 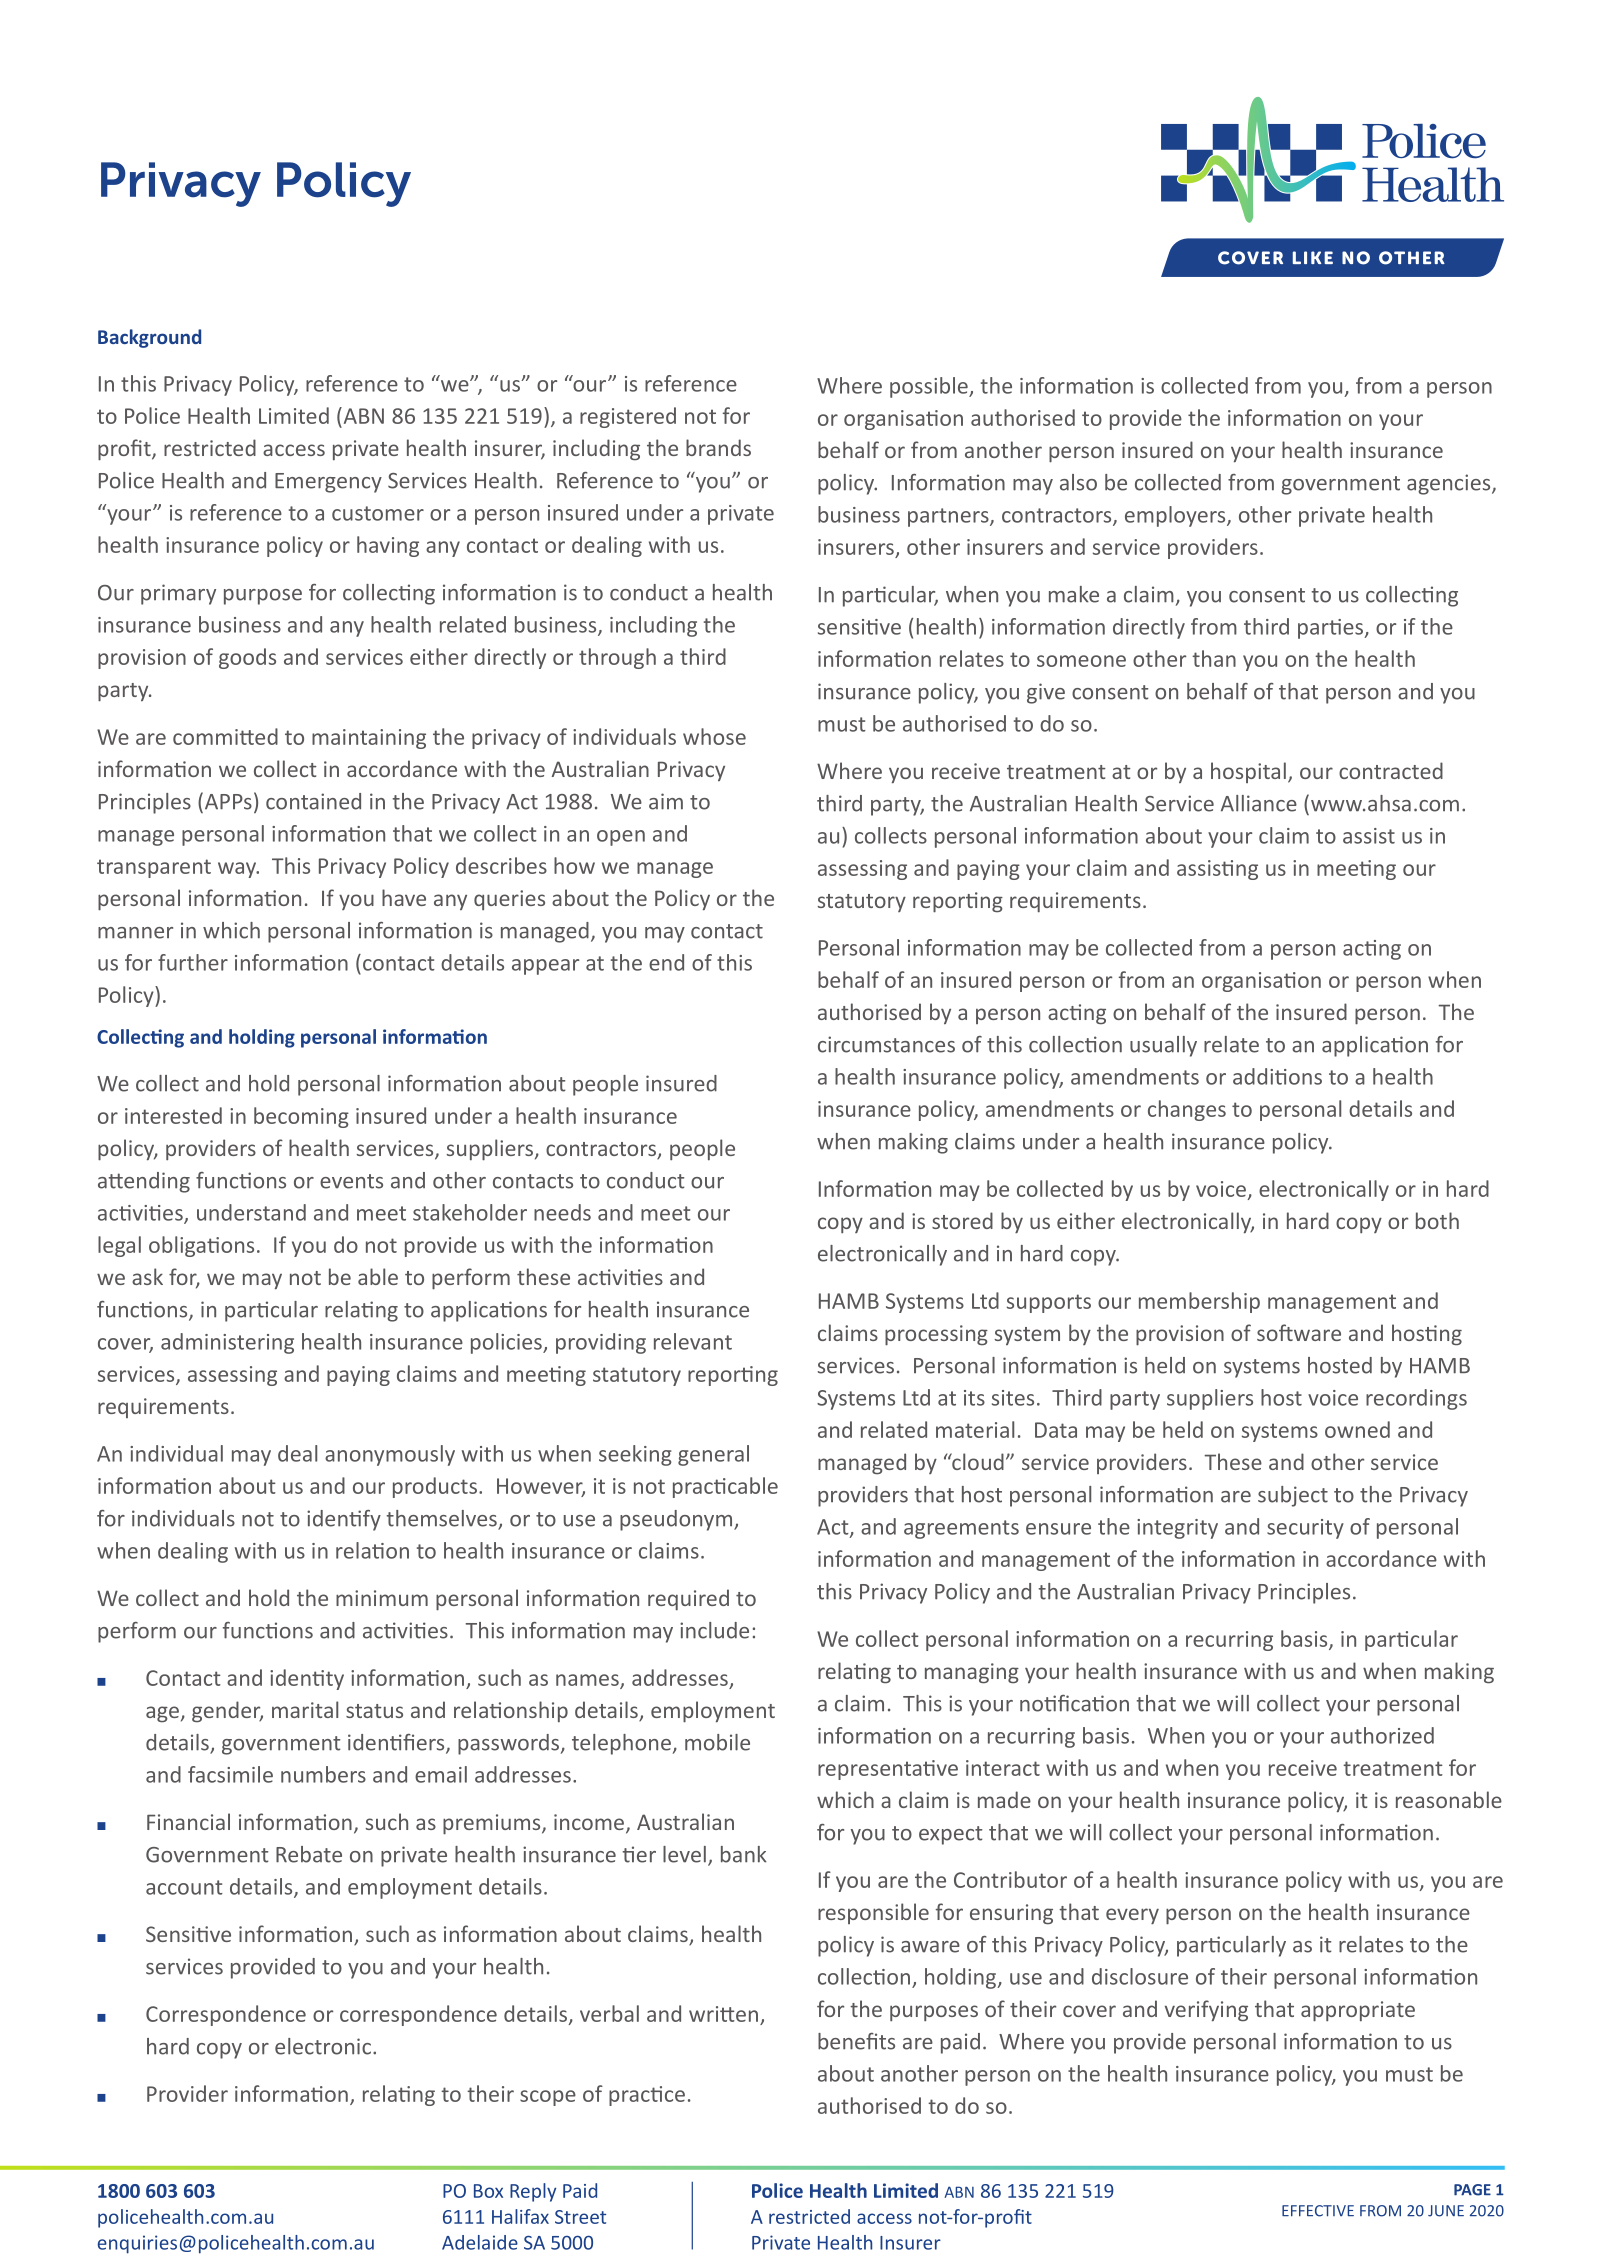 What do you see at coordinates (1305, 1529) in the screenshot?
I see `security` at bounding box center [1305, 1529].
